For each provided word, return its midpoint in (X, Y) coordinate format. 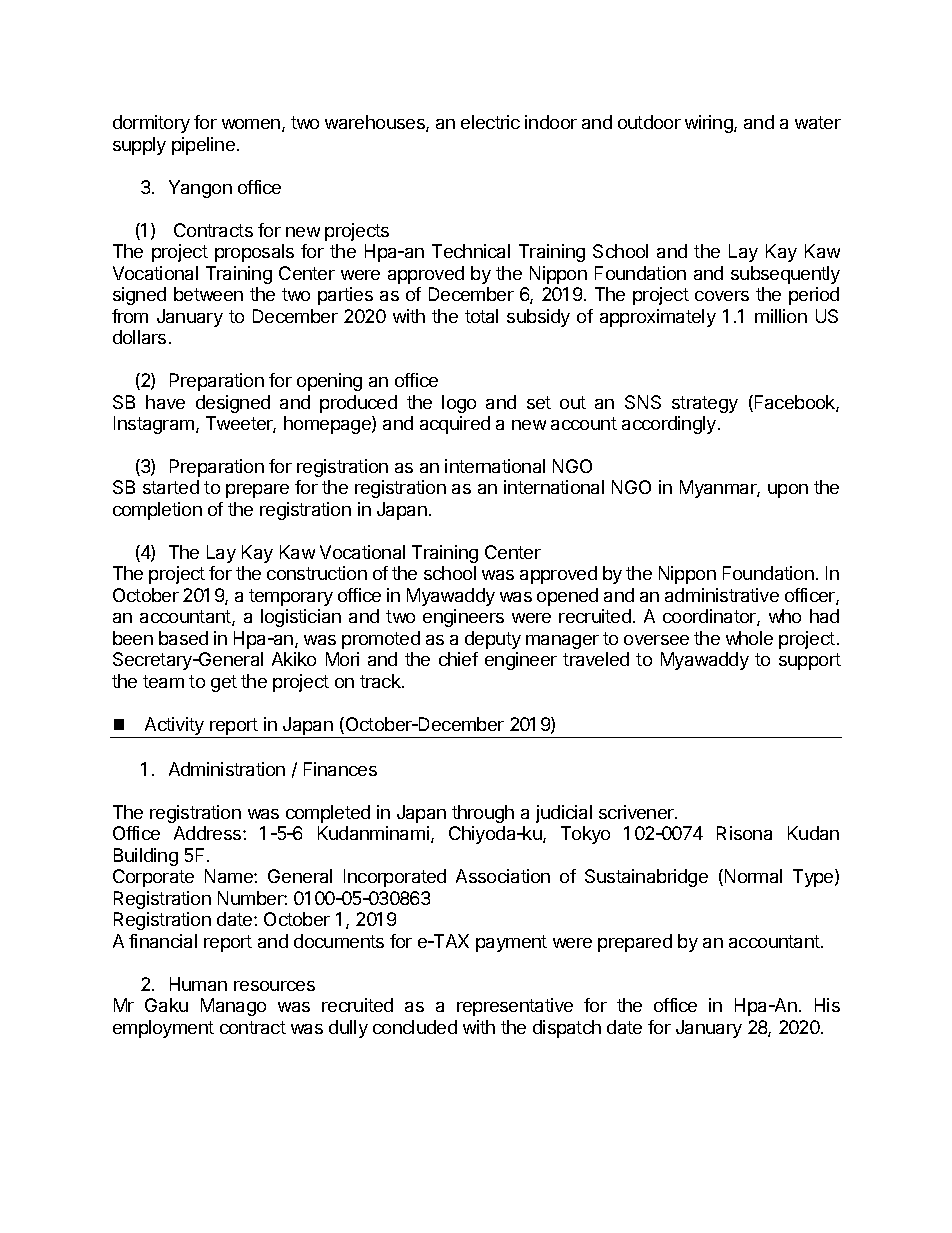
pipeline (203, 146)
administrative (722, 595)
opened (567, 597)
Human (198, 984)
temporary (291, 597)
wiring (710, 124)
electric (490, 122)
